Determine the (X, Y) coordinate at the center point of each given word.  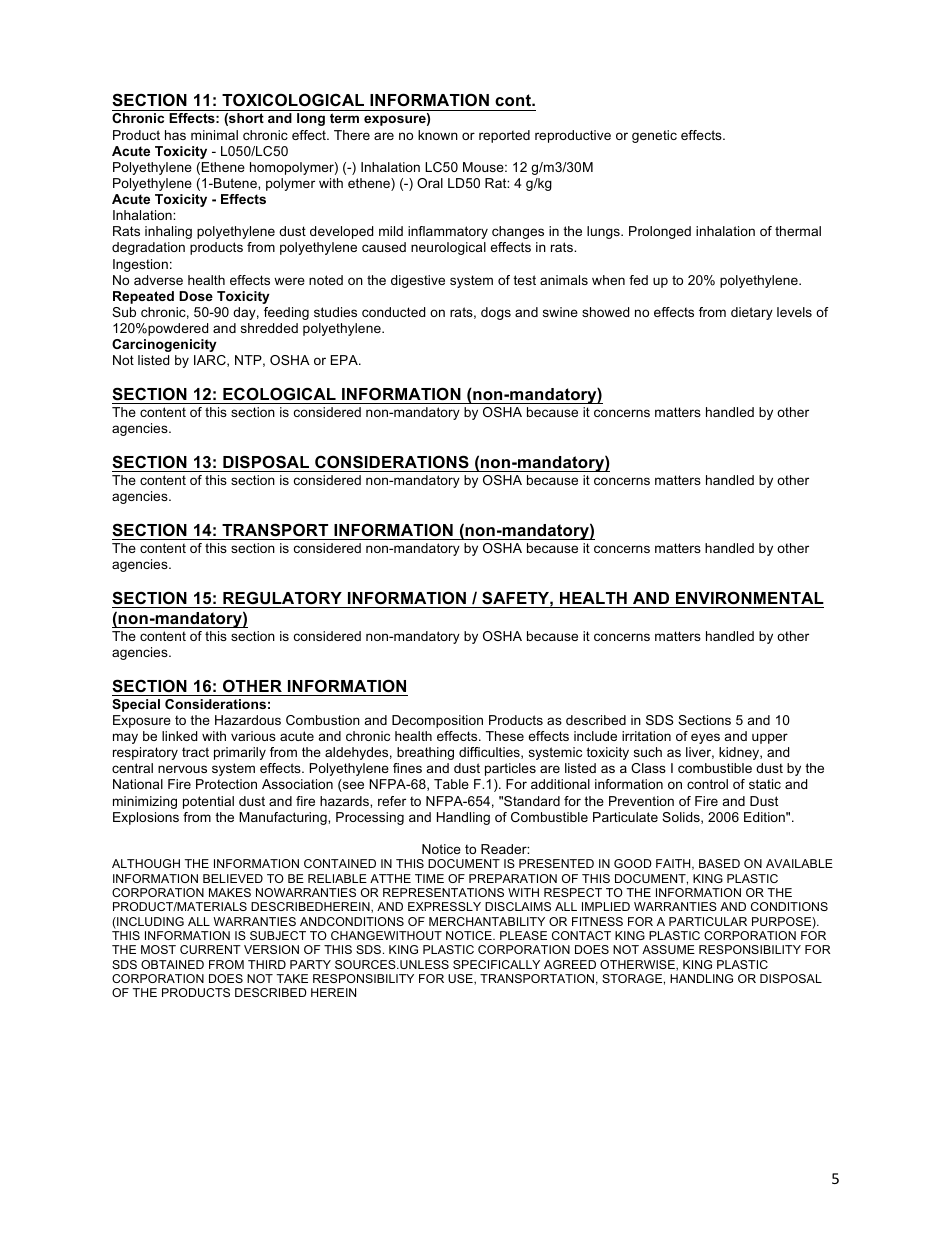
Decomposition (437, 721)
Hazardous (248, 720)
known (438, 135)
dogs (496, 313)
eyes (705, 738)
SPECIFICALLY (496, 964)
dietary (752, 313)
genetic (654, 136)
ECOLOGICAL (279, 393)
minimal (214, 135)
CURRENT (210, 949)
